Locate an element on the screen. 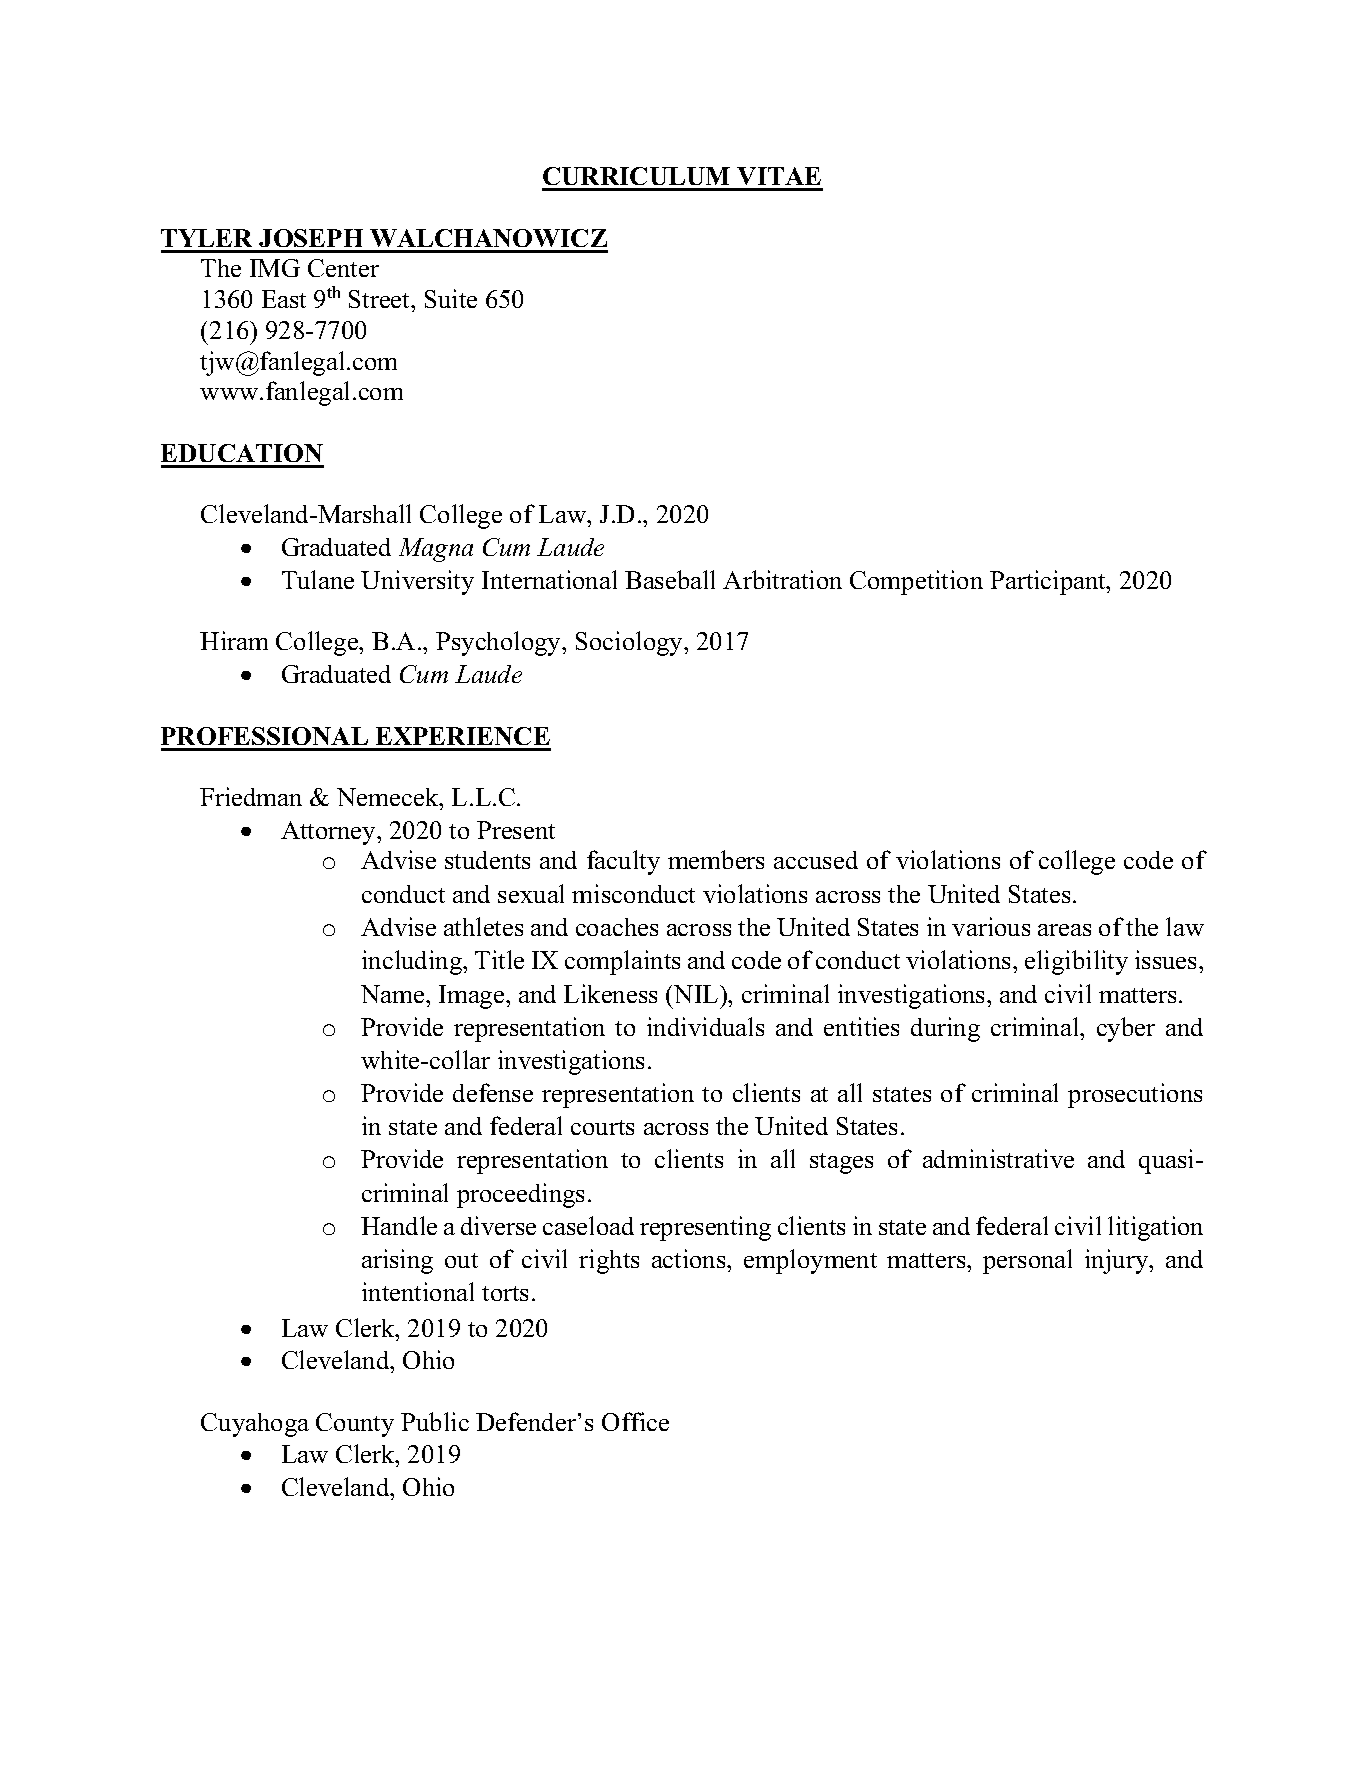 This screenshot has height=1766, width=1365. County is located at coordinates (355, 1425).
